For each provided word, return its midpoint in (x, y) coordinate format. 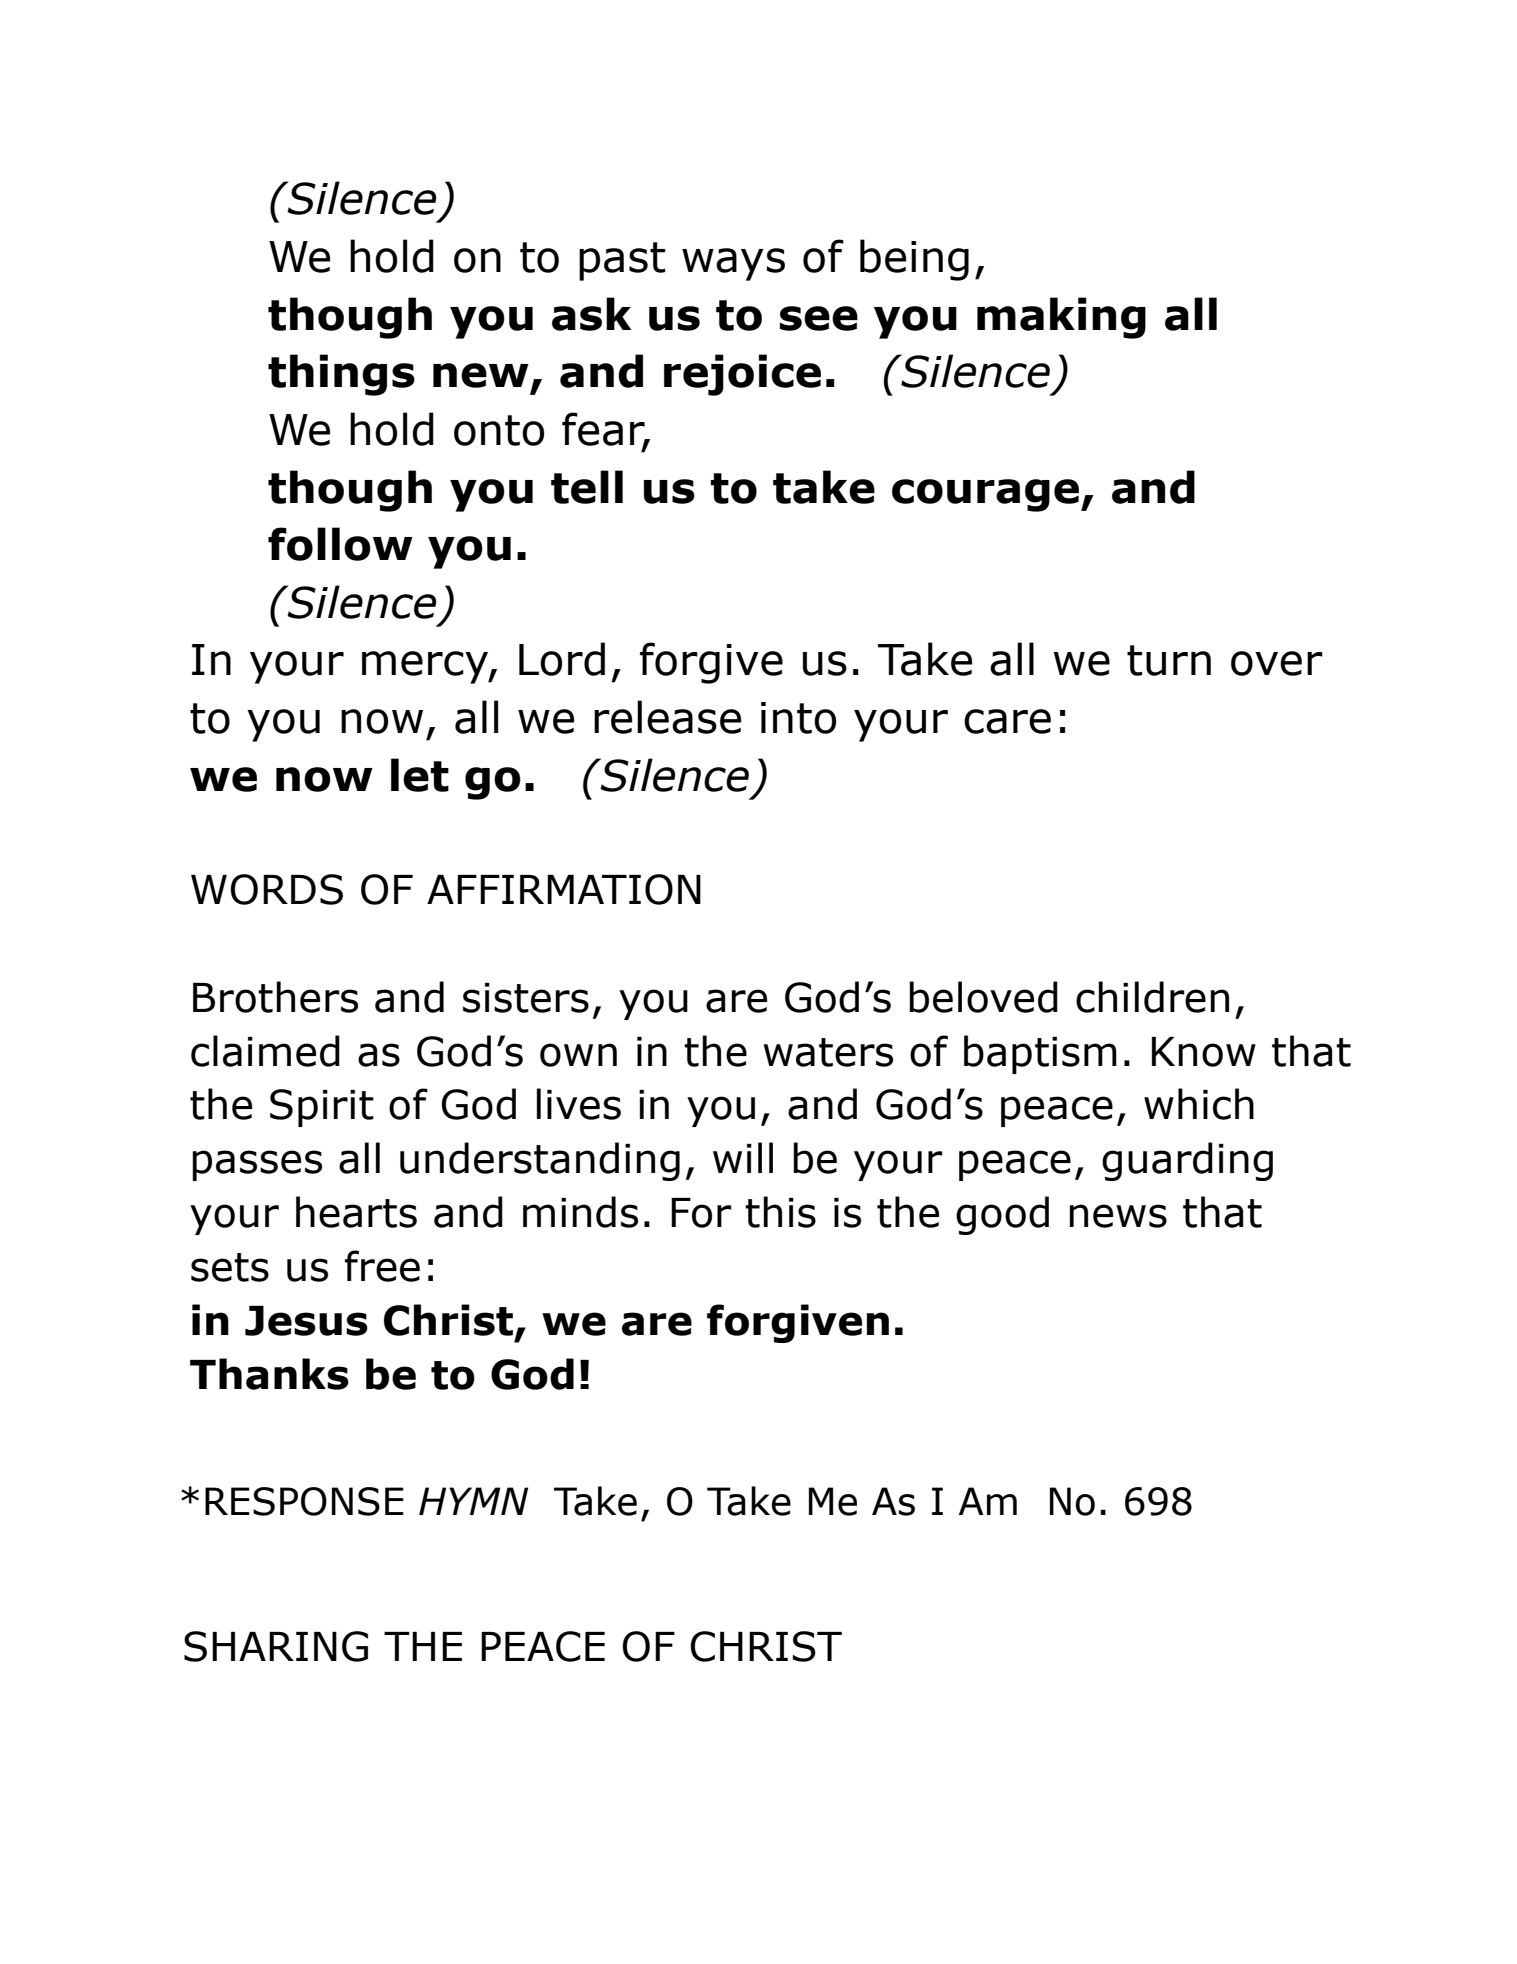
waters (828, 1052)
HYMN (473, 1501)
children (1152, 997)
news (1118, 1216)
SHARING (276, 1646)
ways (733, 264)
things (341, 375)
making (1061, 318)
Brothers (275, 997)
